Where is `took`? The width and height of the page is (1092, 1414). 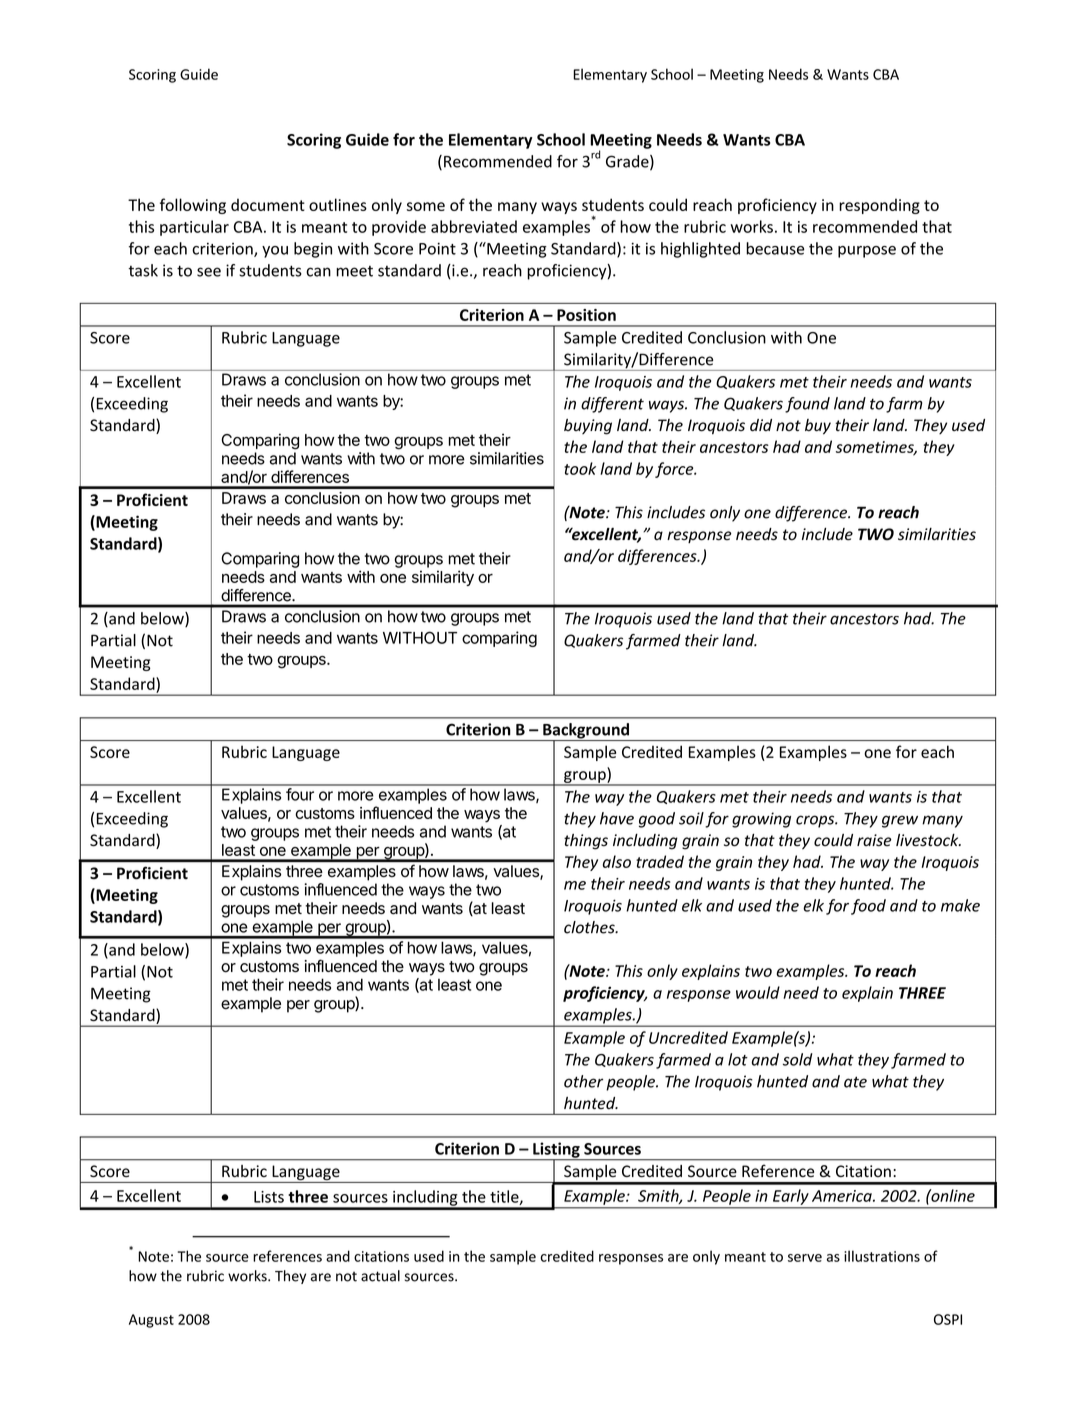
took is located at coordinates (580, 468).
